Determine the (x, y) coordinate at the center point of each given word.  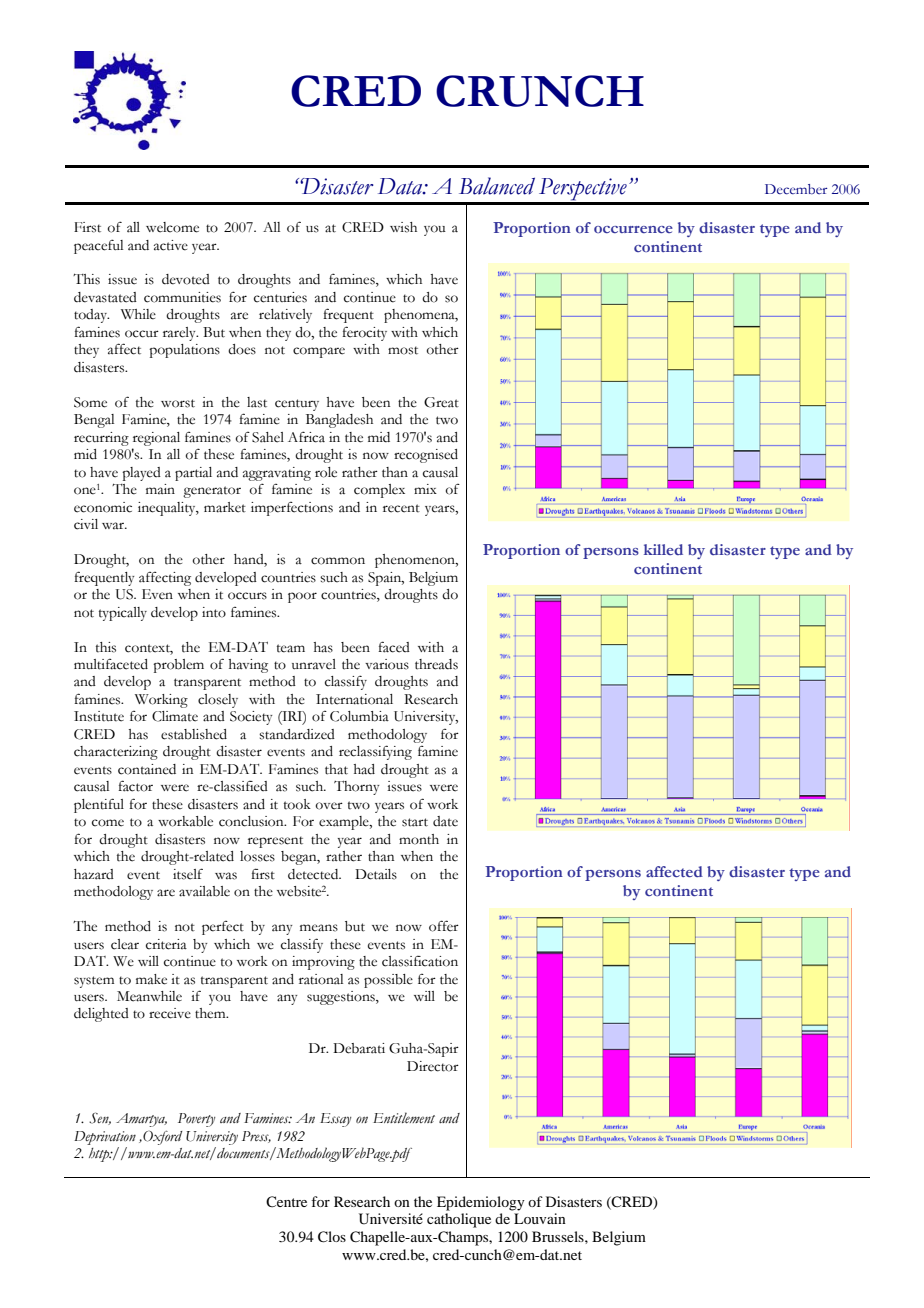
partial (193, 474)
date (445, 821)
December (796, 189)
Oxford (161, 1138)
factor (135, 786)
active (171, 245)
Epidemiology (481, 1203)
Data (401, 186)
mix (425, 489)
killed (663, 549)
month (419, 839)
